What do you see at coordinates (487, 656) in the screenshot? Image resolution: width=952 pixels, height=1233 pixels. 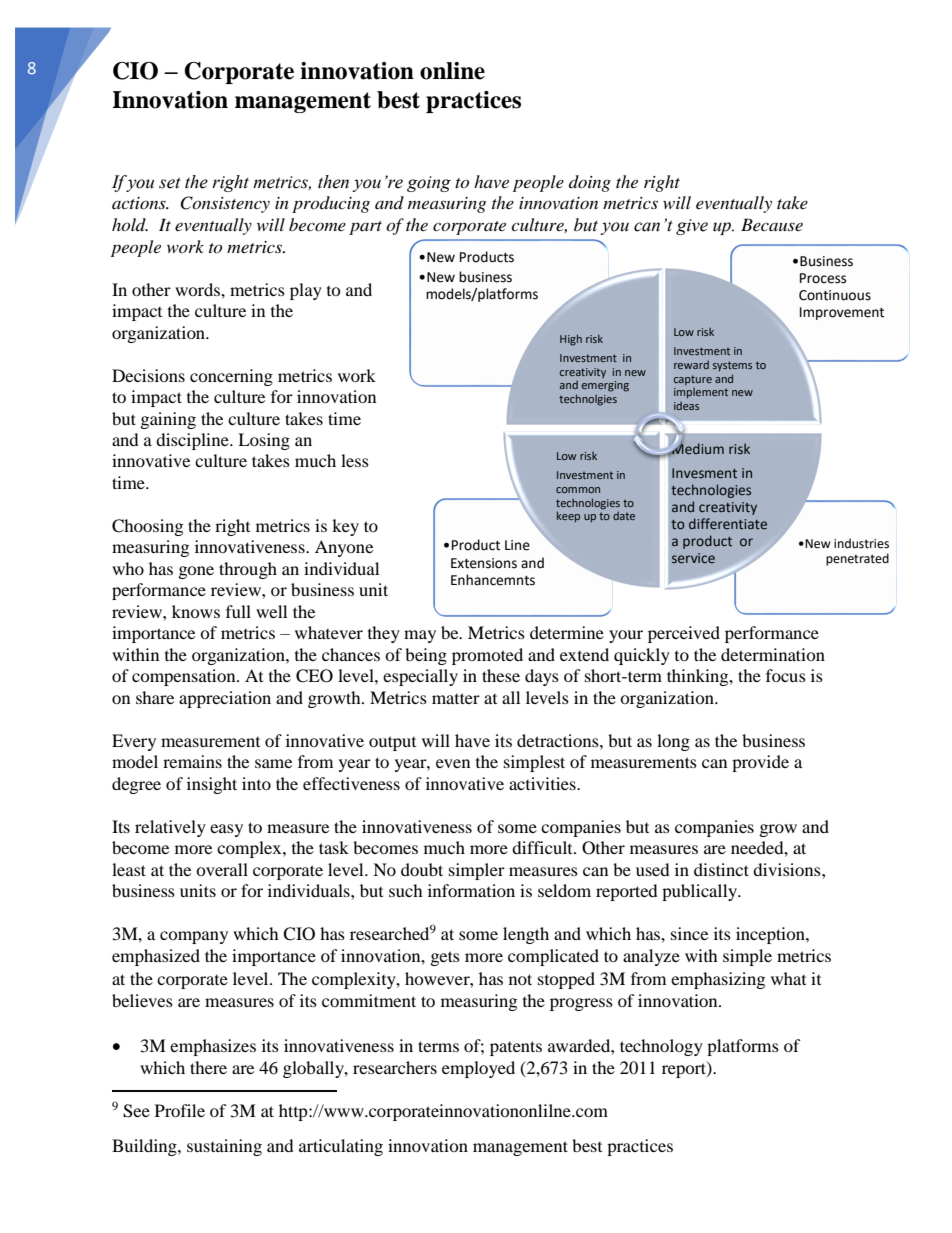 I see `promoted` at bounding box center [487, 656].
